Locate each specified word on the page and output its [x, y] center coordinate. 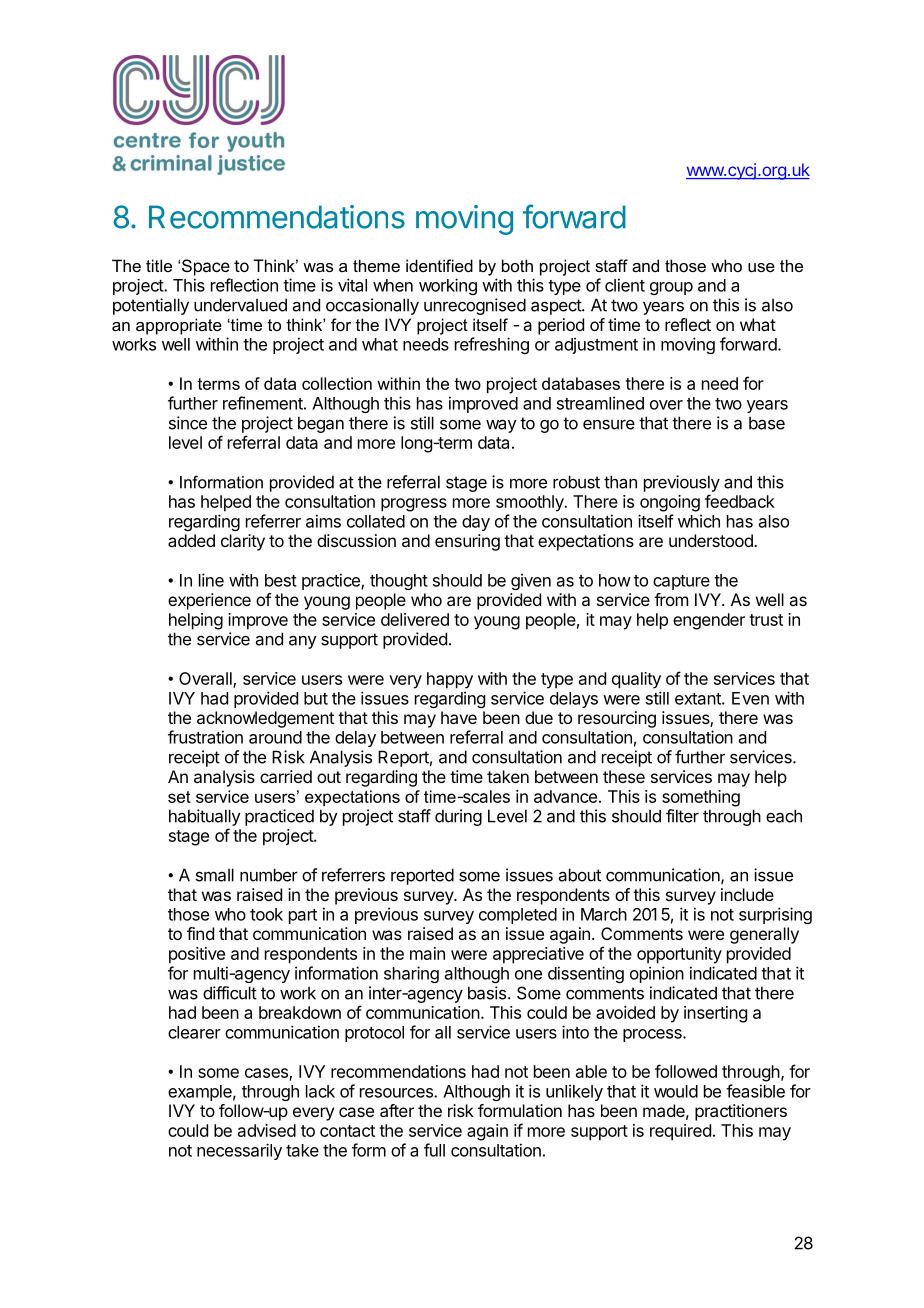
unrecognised [475, 306]
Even [750, 698]
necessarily [239, 1151]
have [459, 717]
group [671, 288]
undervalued [240, 305]
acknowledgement [265, 719]
